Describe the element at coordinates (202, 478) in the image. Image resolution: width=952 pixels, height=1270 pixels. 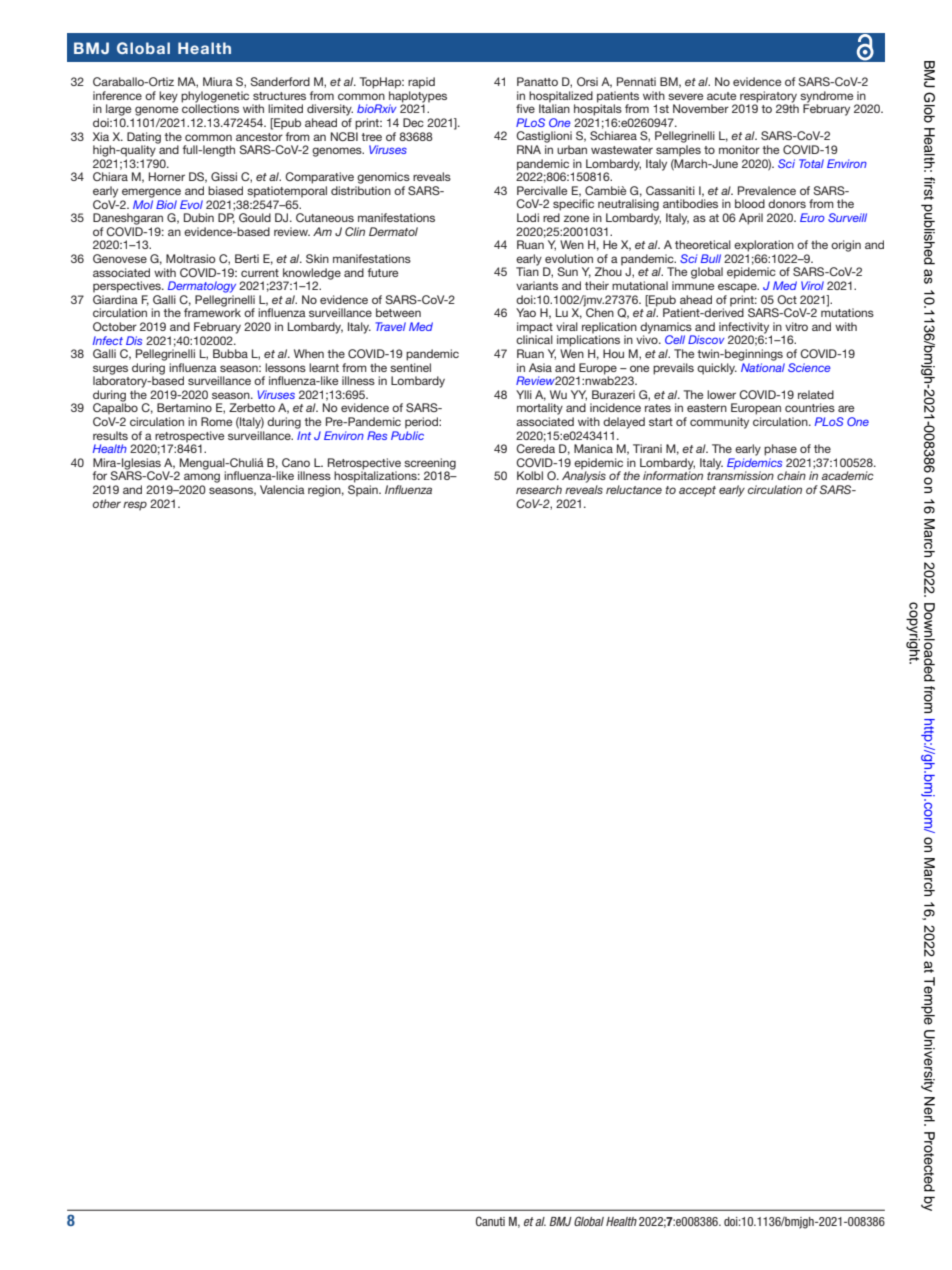
I see `among` at that location.
